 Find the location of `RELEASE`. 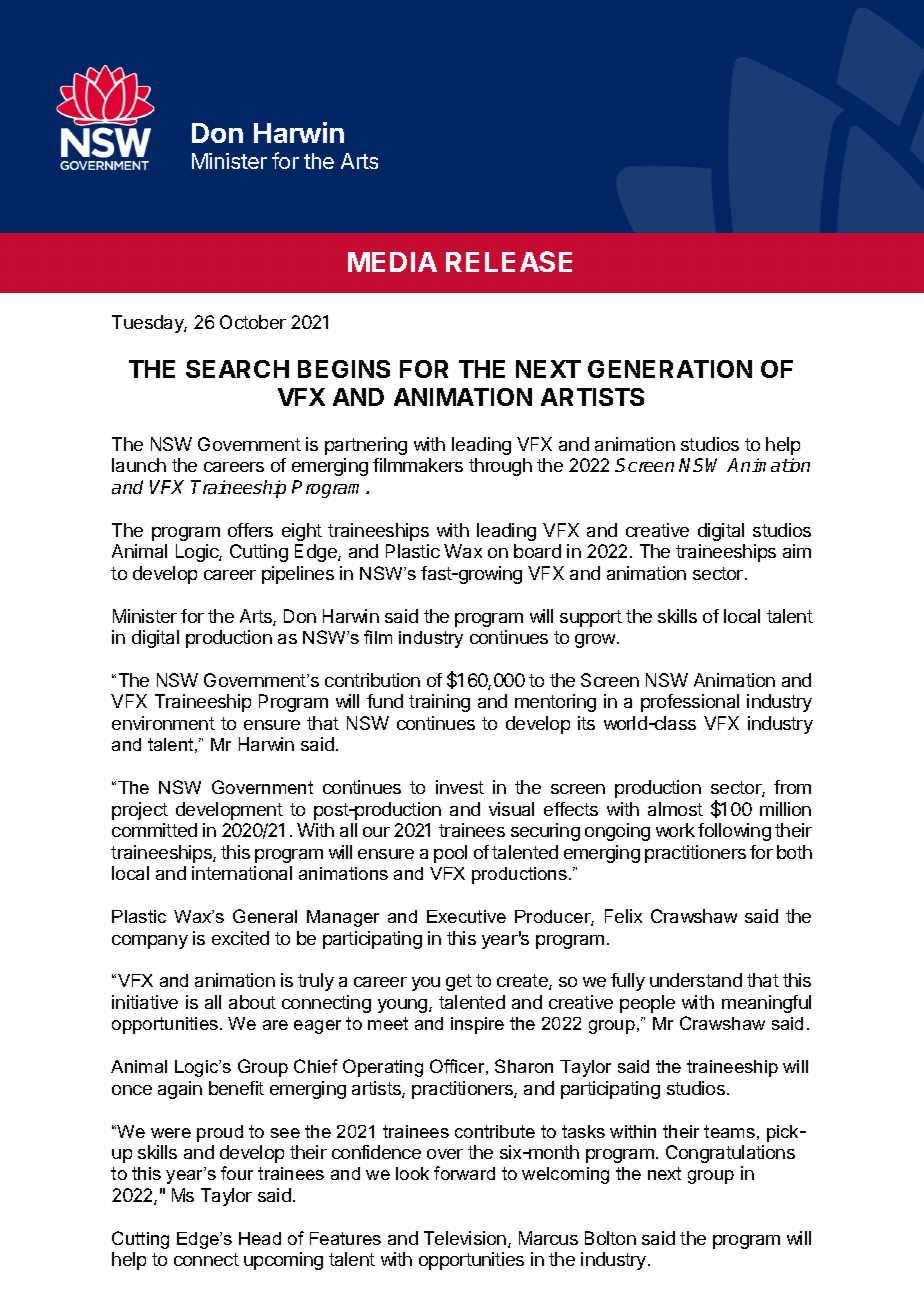

RELEASE is located at coordinates (509, 261).
